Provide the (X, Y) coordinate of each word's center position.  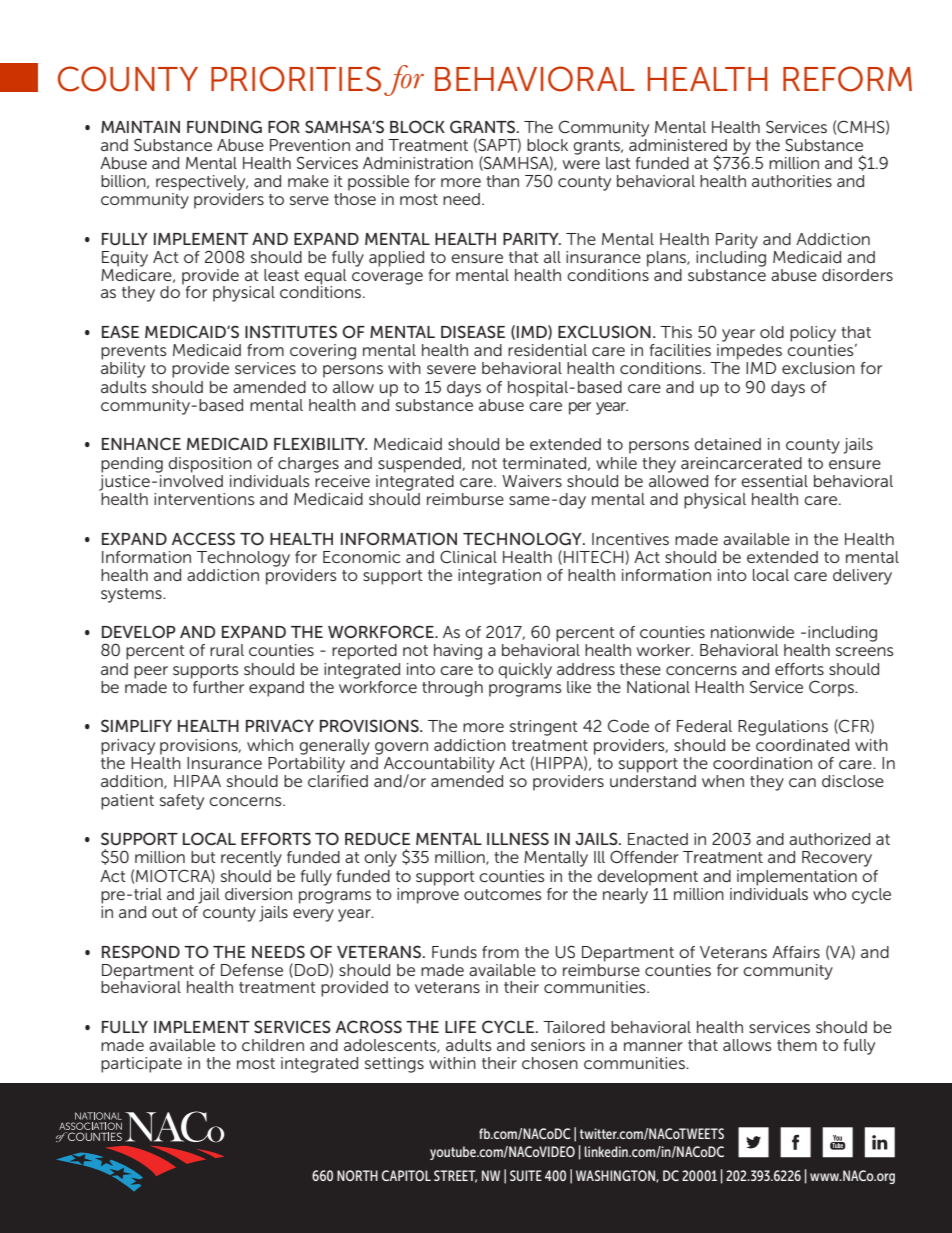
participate (141, 1065)
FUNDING (224, 126)
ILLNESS (518, 838)
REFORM (847, 79)
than (502, 181)
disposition (210, 465)
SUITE (526, 1175)
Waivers (532, 481)
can (802, 782)
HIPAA (197, 781)
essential (774, 481)
